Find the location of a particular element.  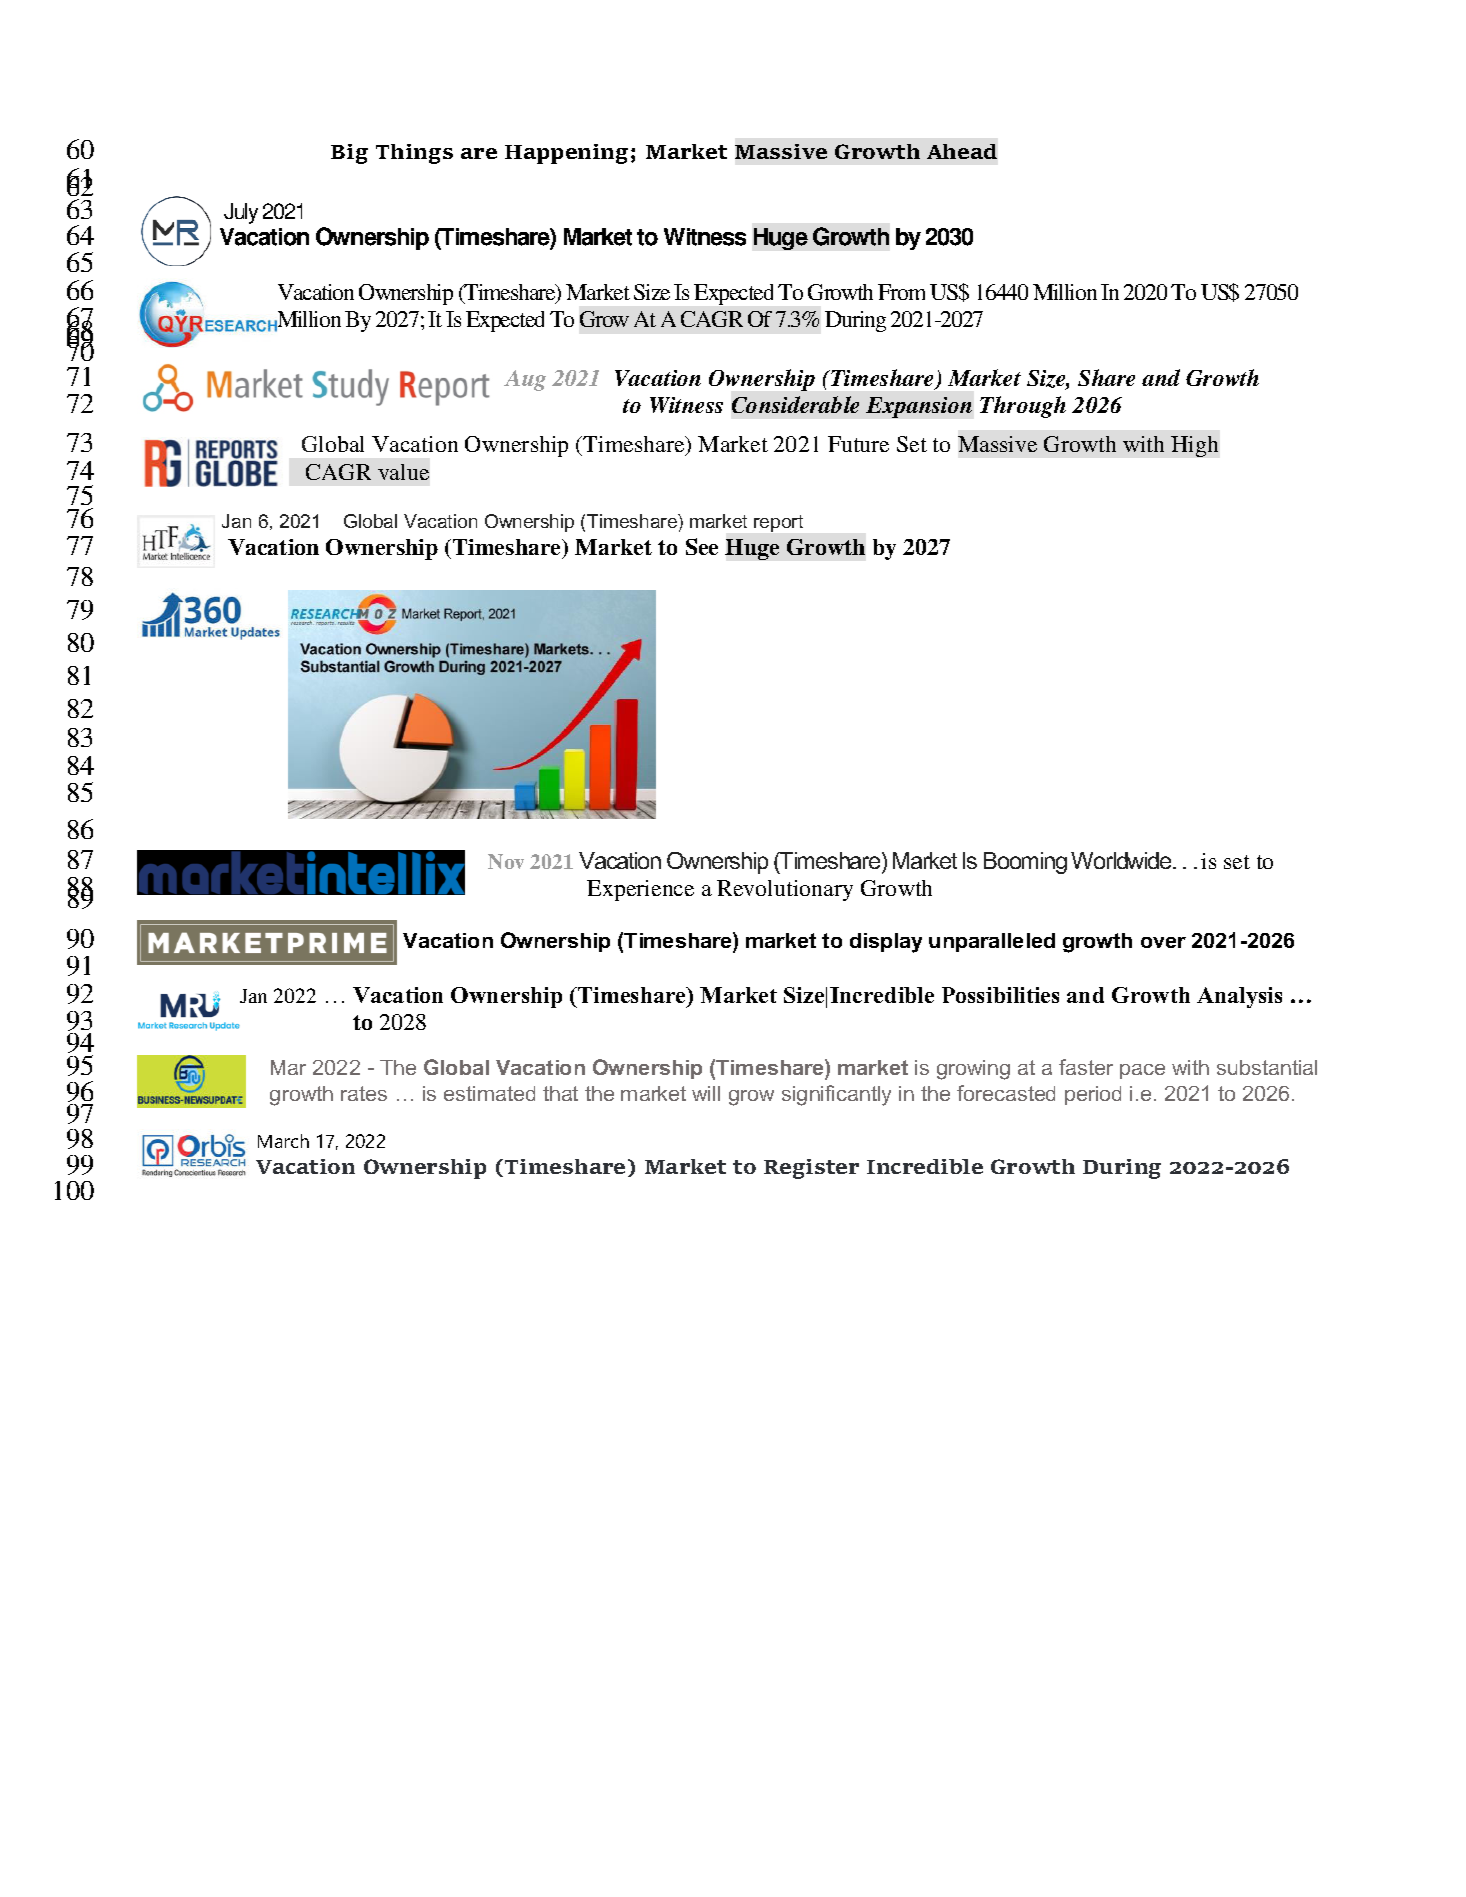

Revolutionary is located at coordinates (785, 890).
